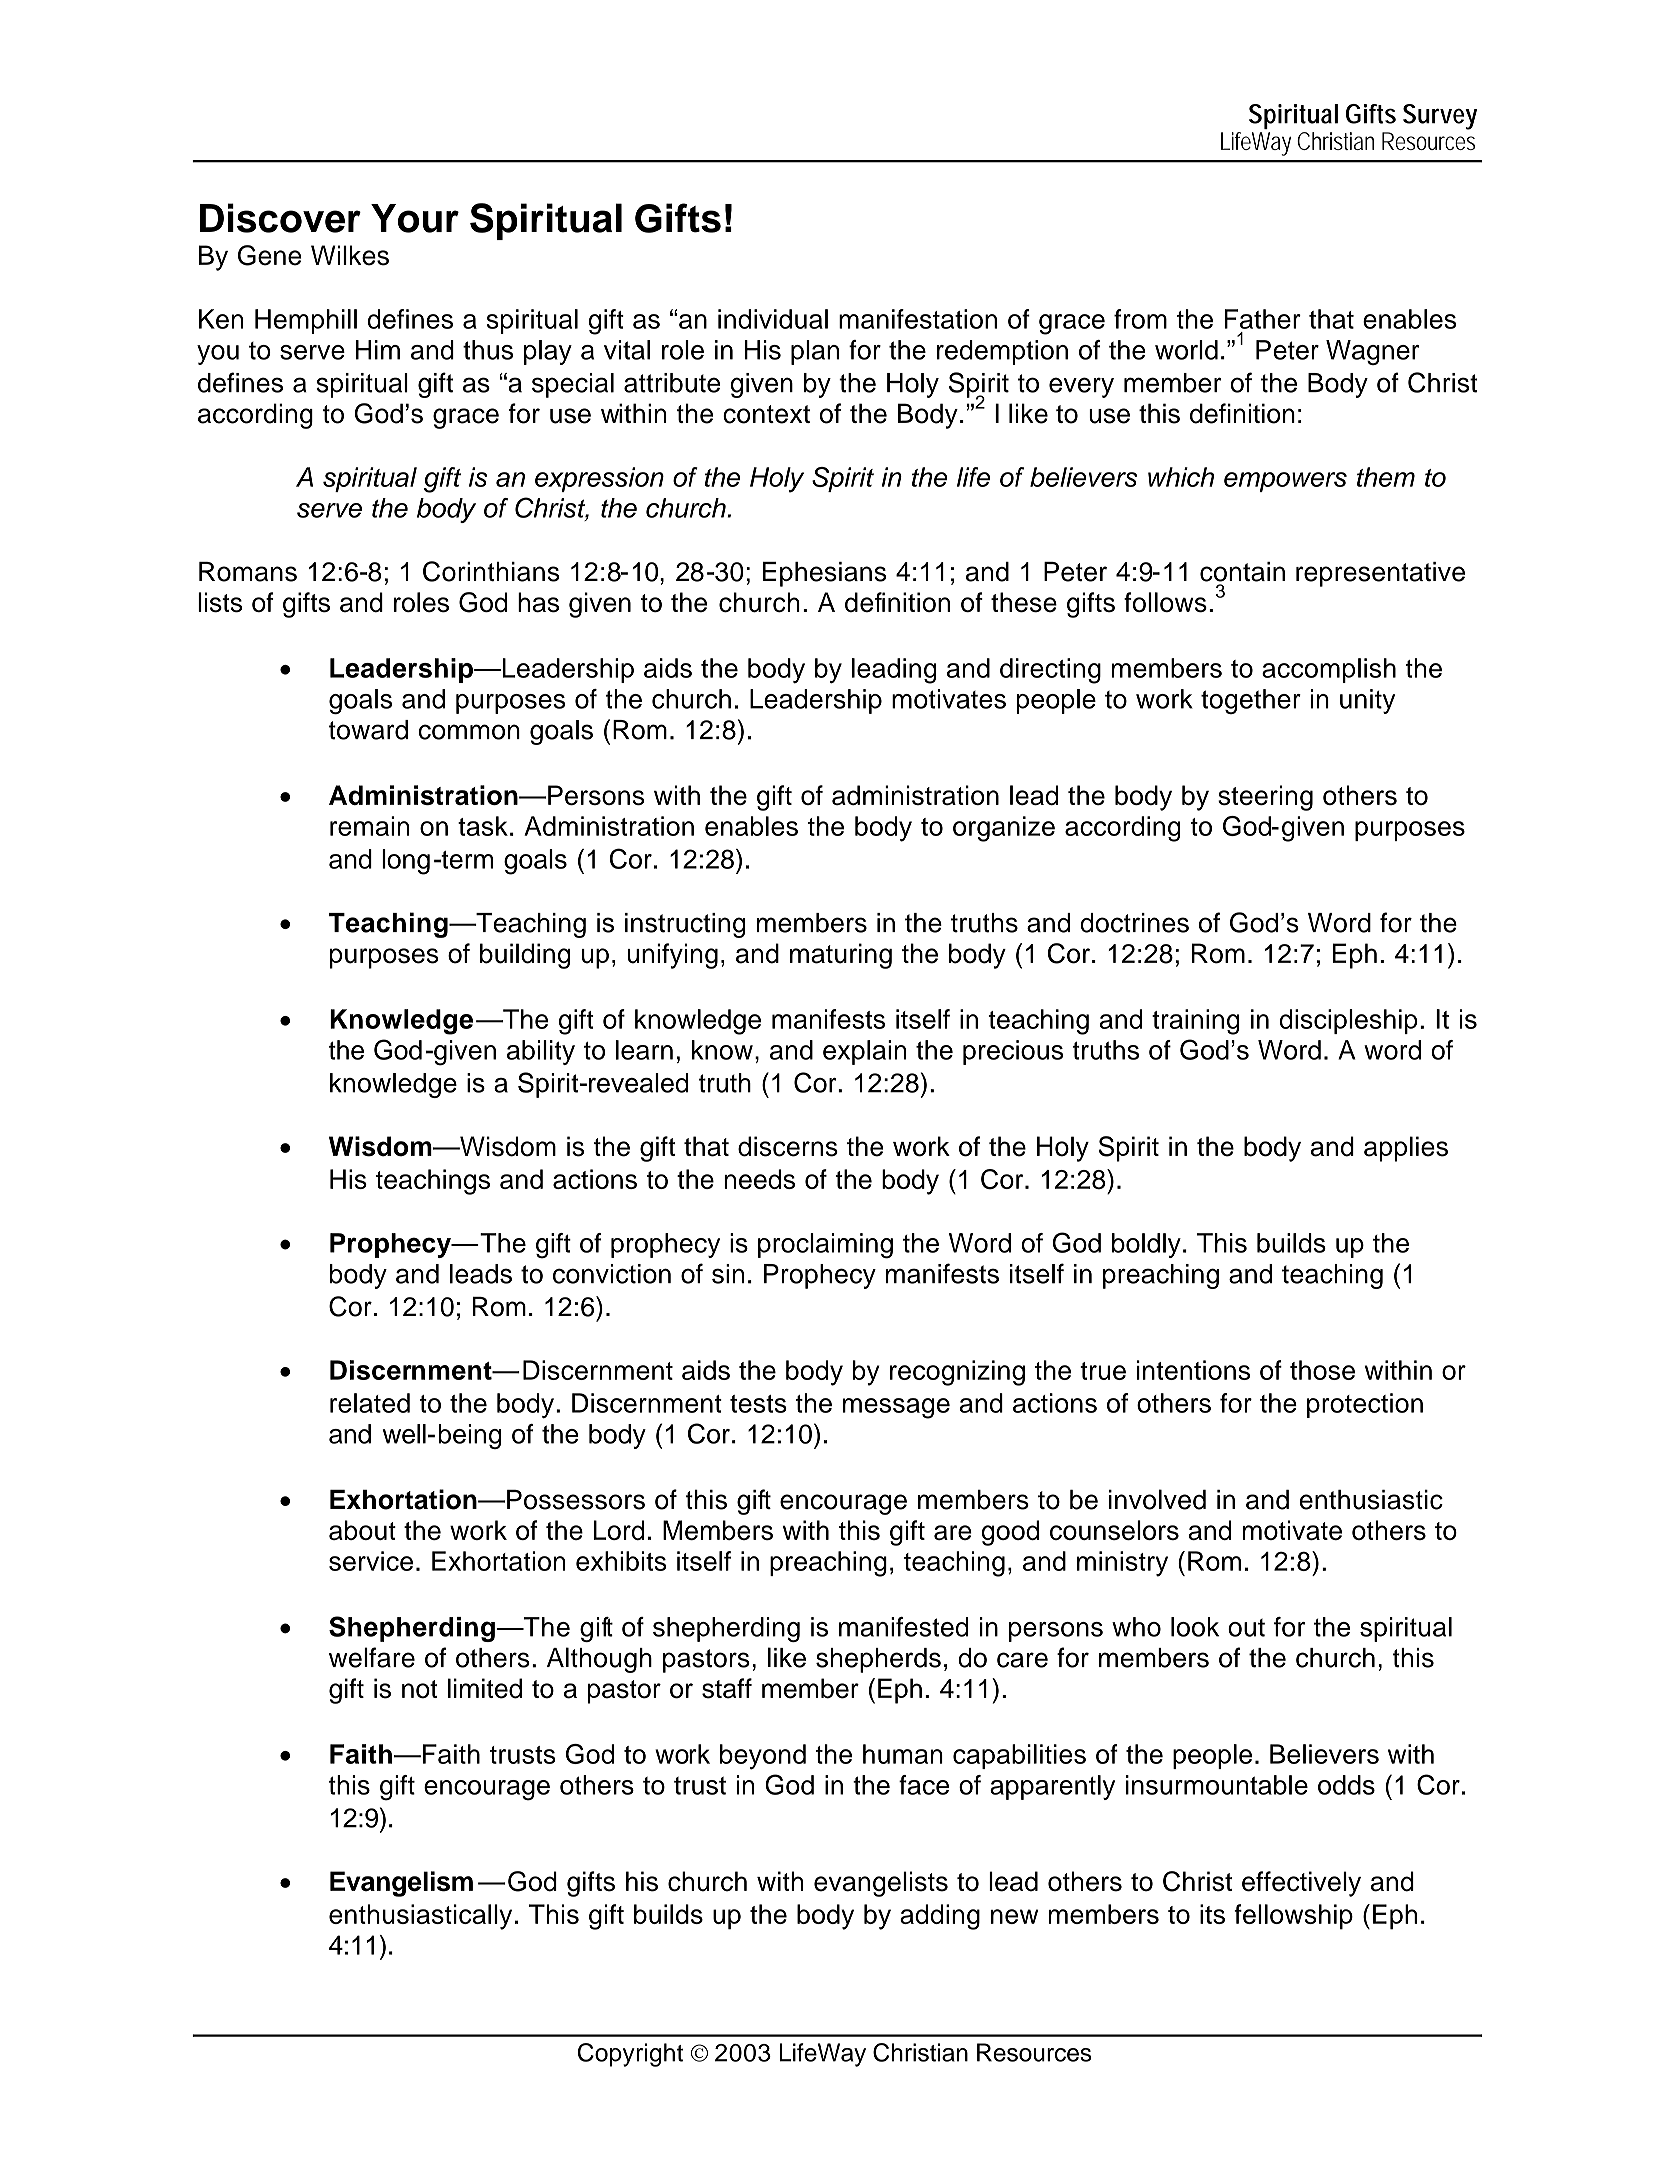  Describe the element at coordinates (1440, 117) in the page. I see `Survey` at that location.
